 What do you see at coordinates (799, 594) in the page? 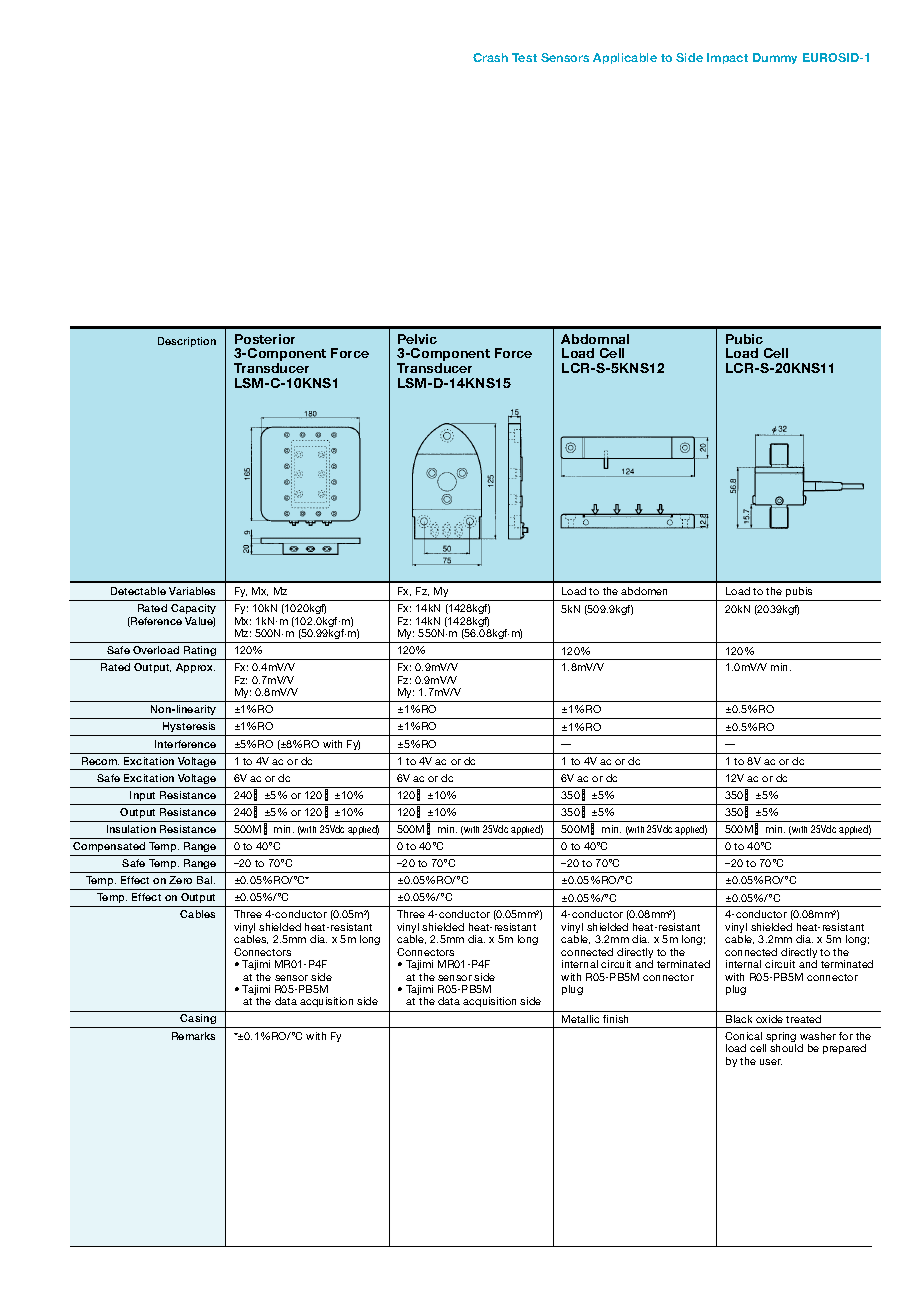
I see `pubis` at bounding box center [799, 594].
